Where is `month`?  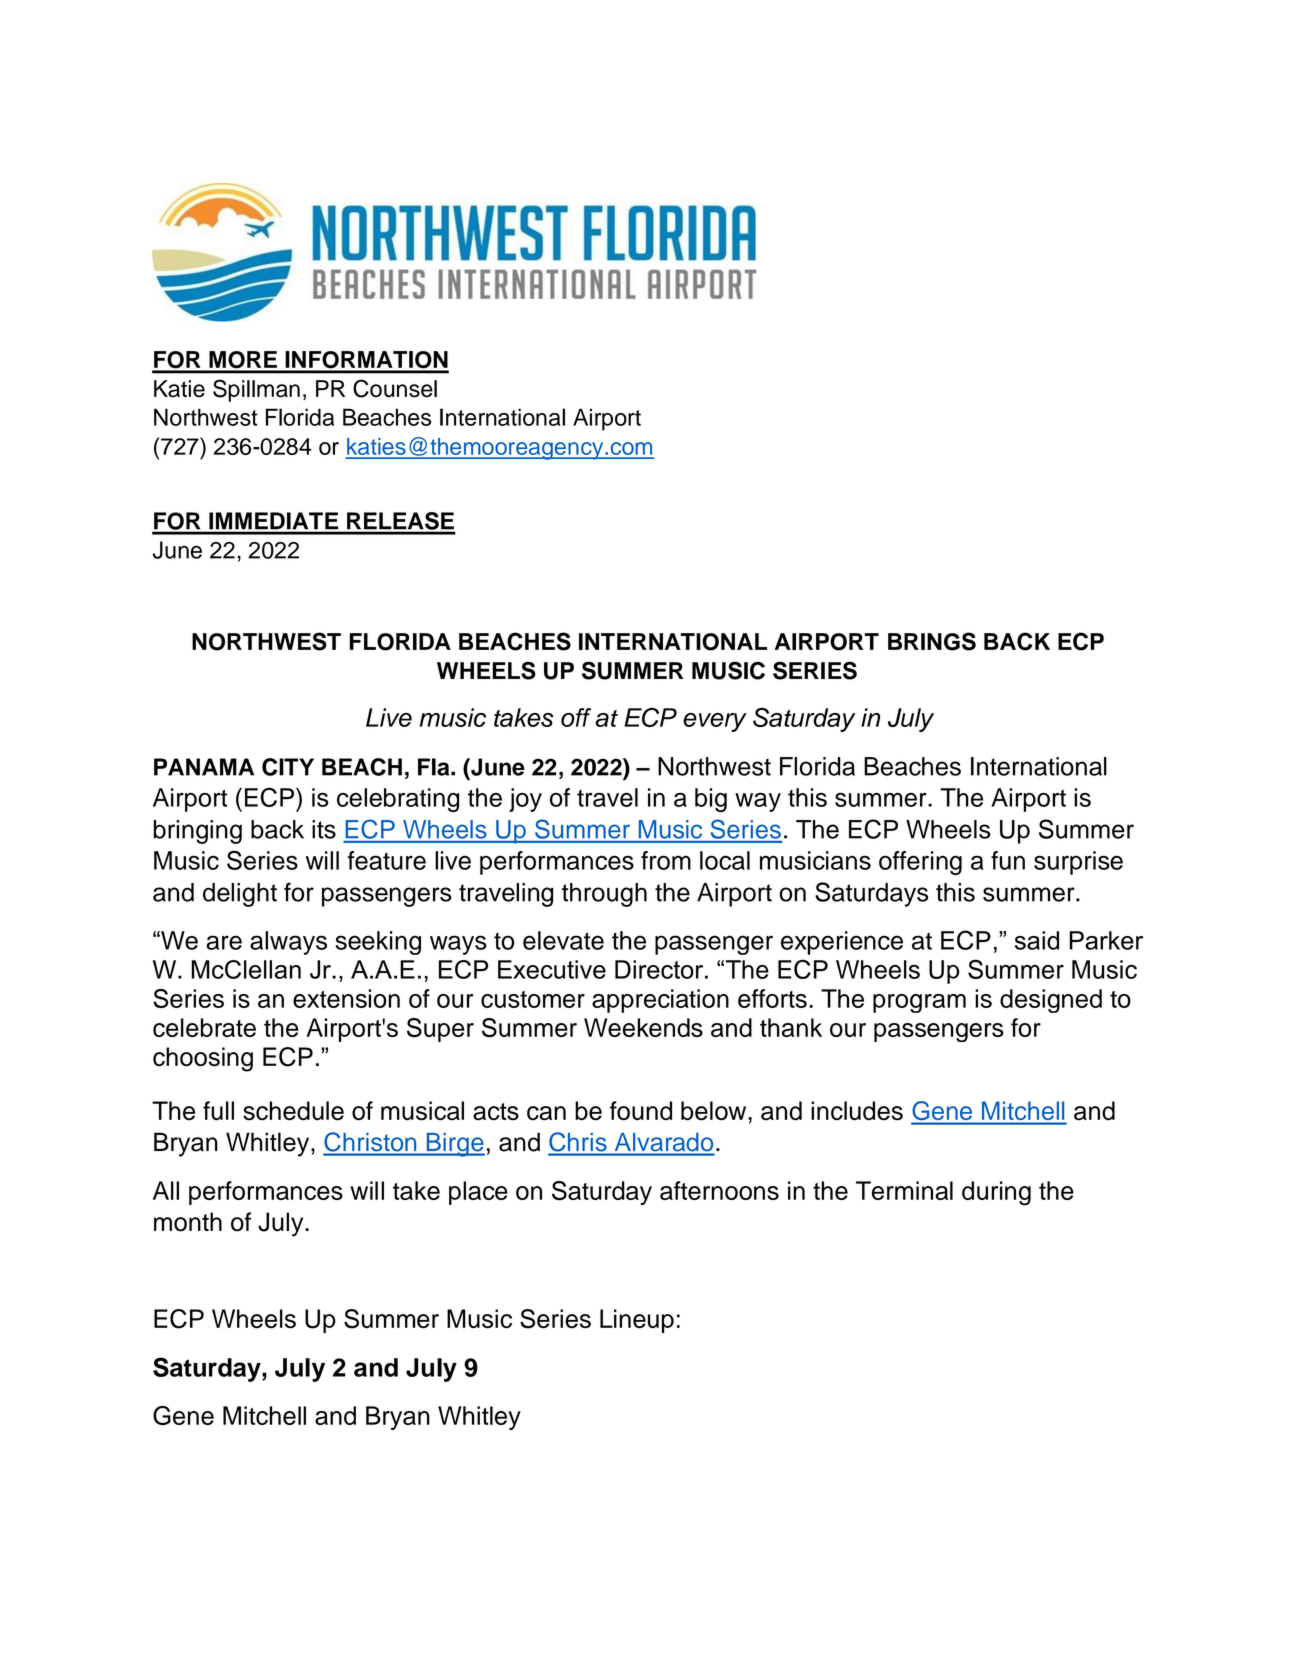
month is located at coordinates (188, 1222).
